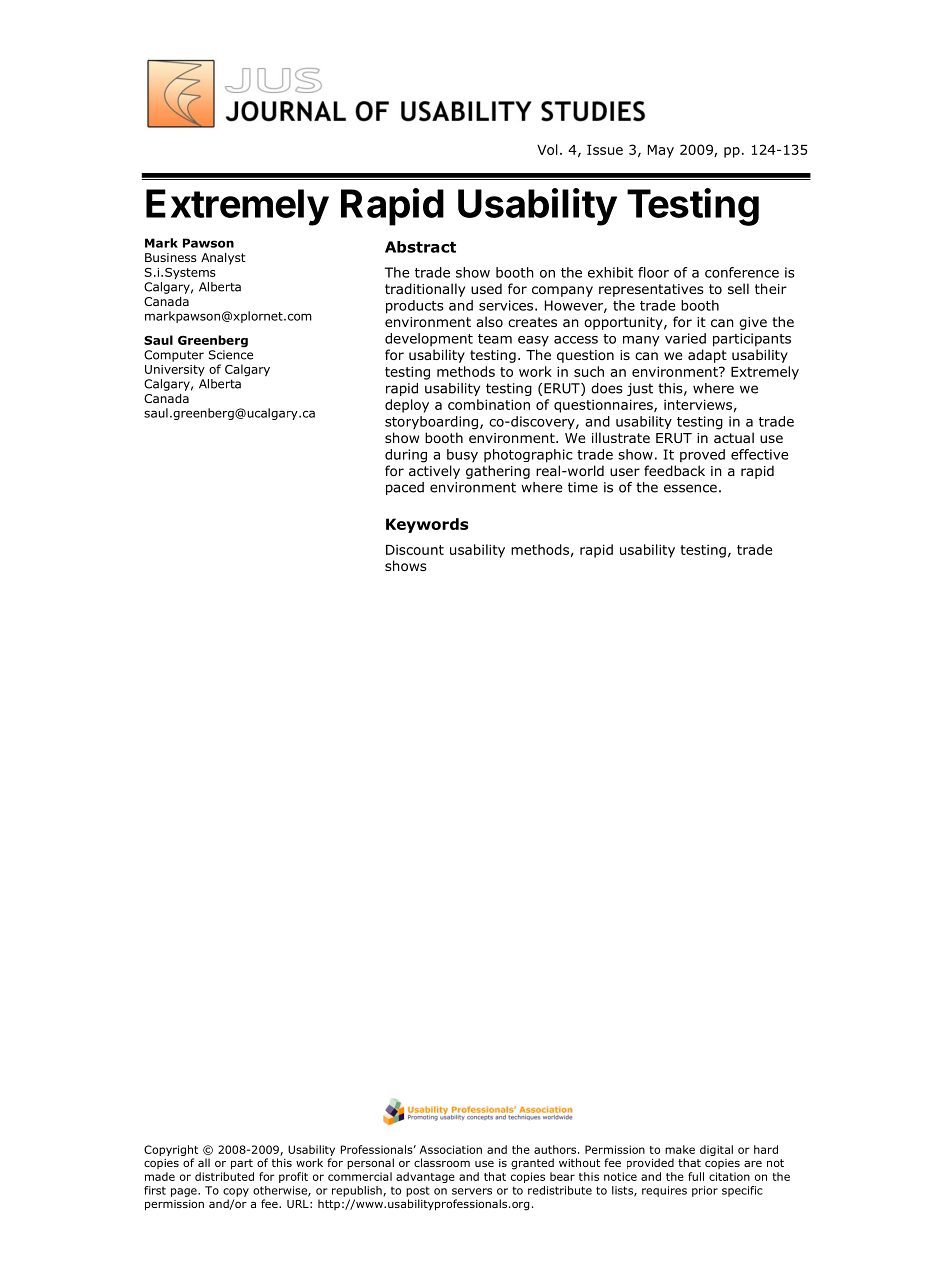  Describe the element at coordinates (420, 247) in the image. I see `Abstract` at that location.
